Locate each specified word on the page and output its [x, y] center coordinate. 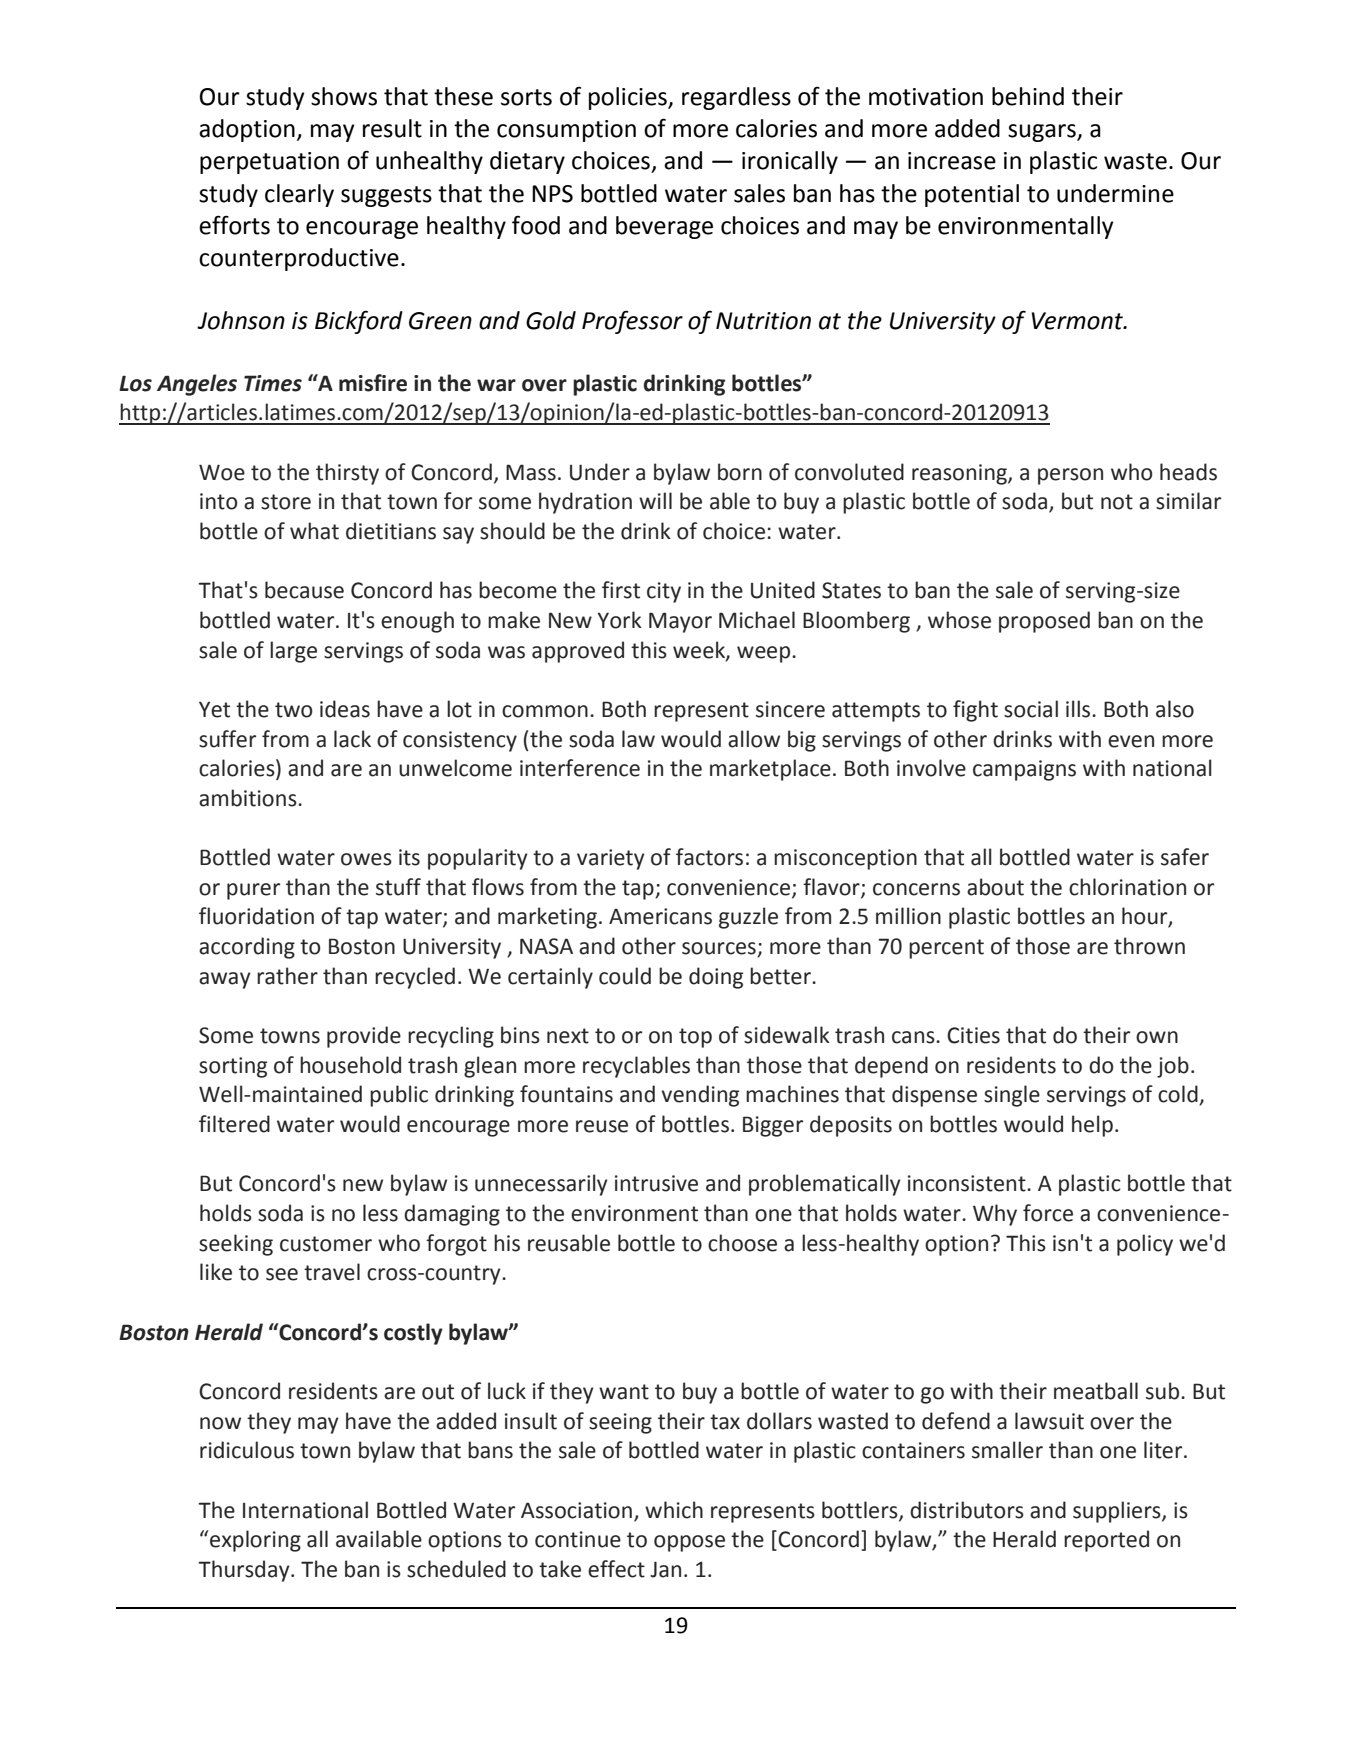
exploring [254, 1541]
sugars [1043, 133]
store [286, 502]
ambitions [249, 798]
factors [709, 857]
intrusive [656, 1183]
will [655, 500]
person [1070, 476]
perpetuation [269, 163]
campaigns [1024, 770]
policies [629, 98]
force [1048, 1213]
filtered [234, 1124]
